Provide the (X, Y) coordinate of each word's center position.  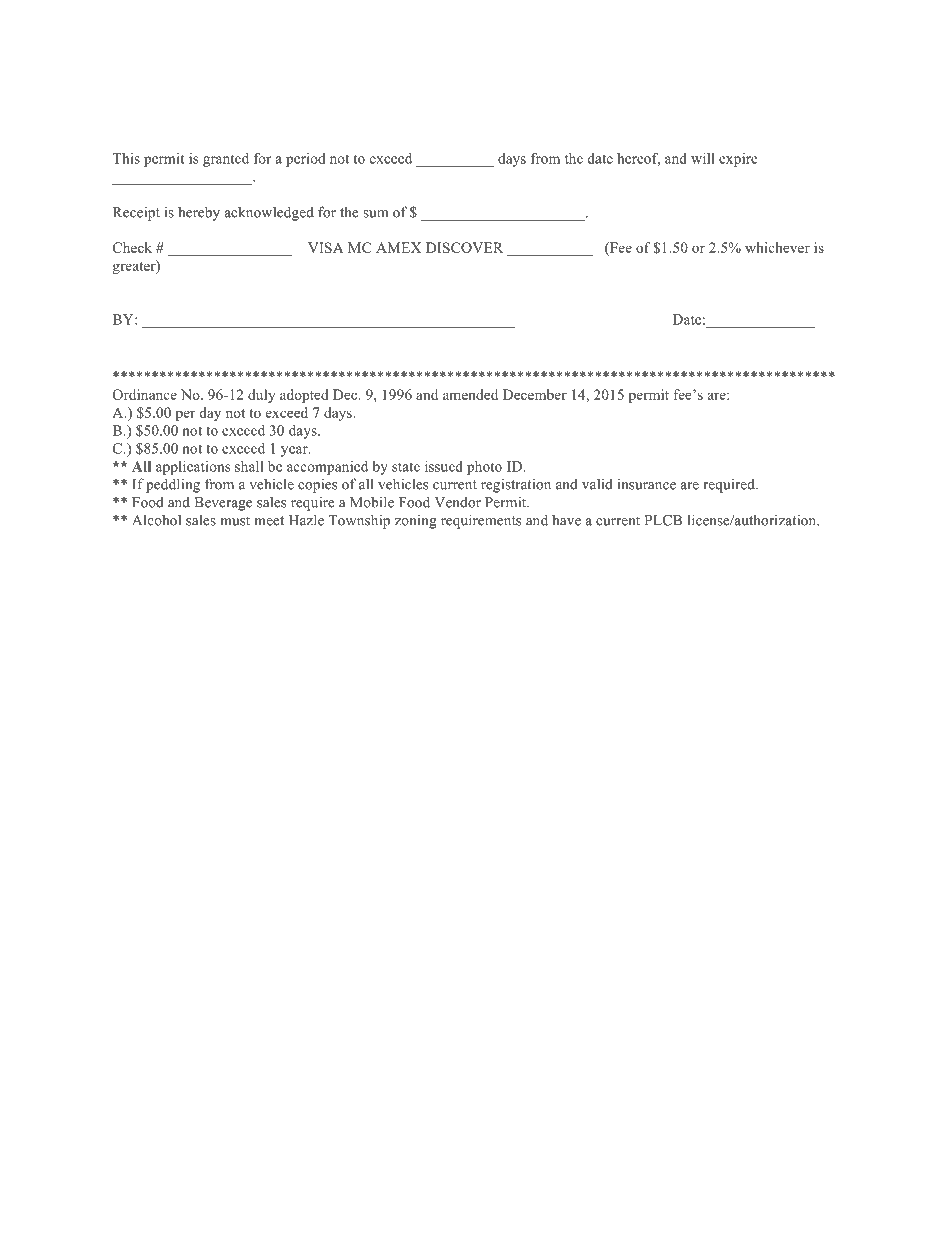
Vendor (457, 502)
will (703, 158)
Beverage (223, 504)
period (306, 160)
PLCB (663, 520)
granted (226, 160)
